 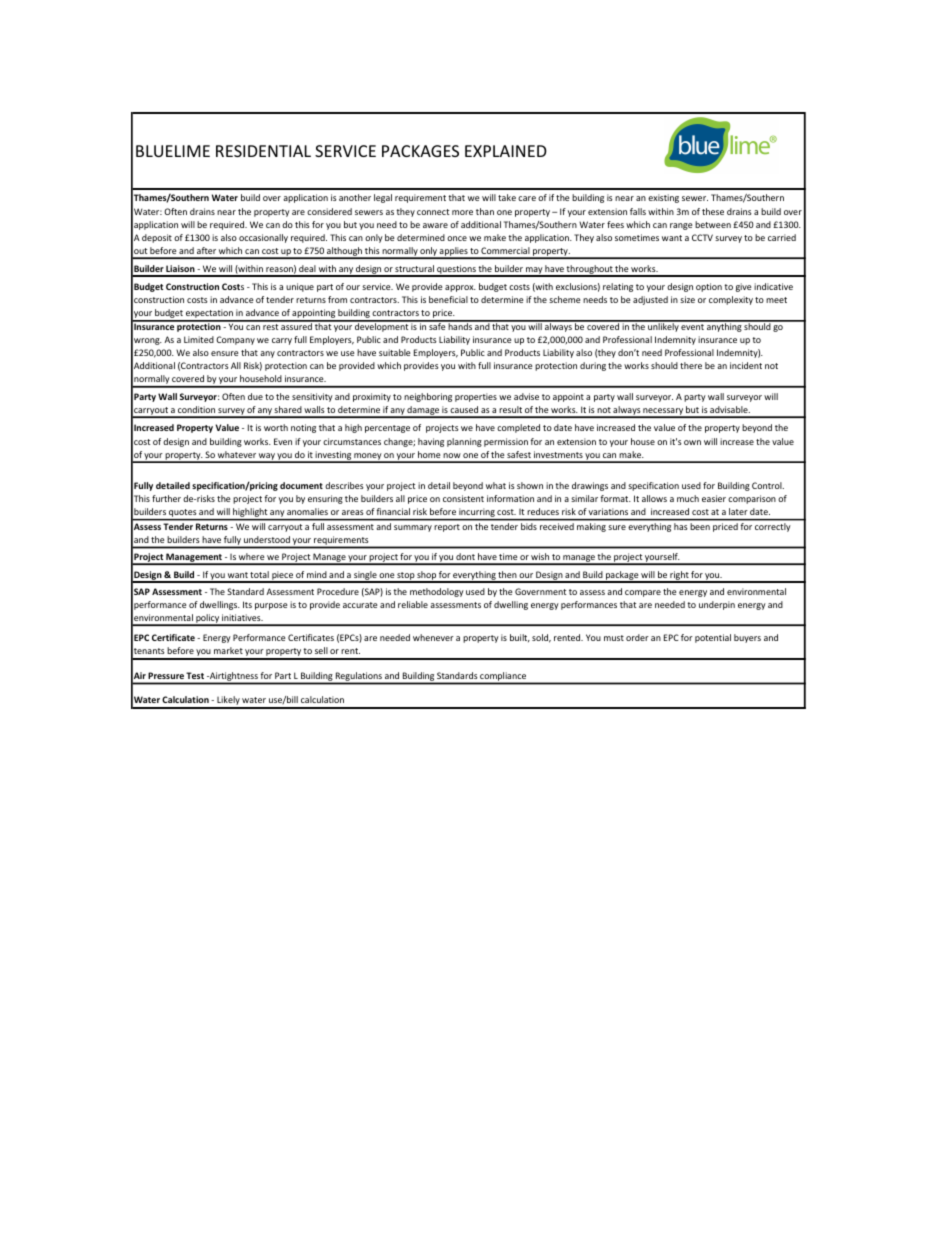 What do you see at coordinates (282, 576) in the screenshot?
I see `piece` at bounding box center [282, 576].
